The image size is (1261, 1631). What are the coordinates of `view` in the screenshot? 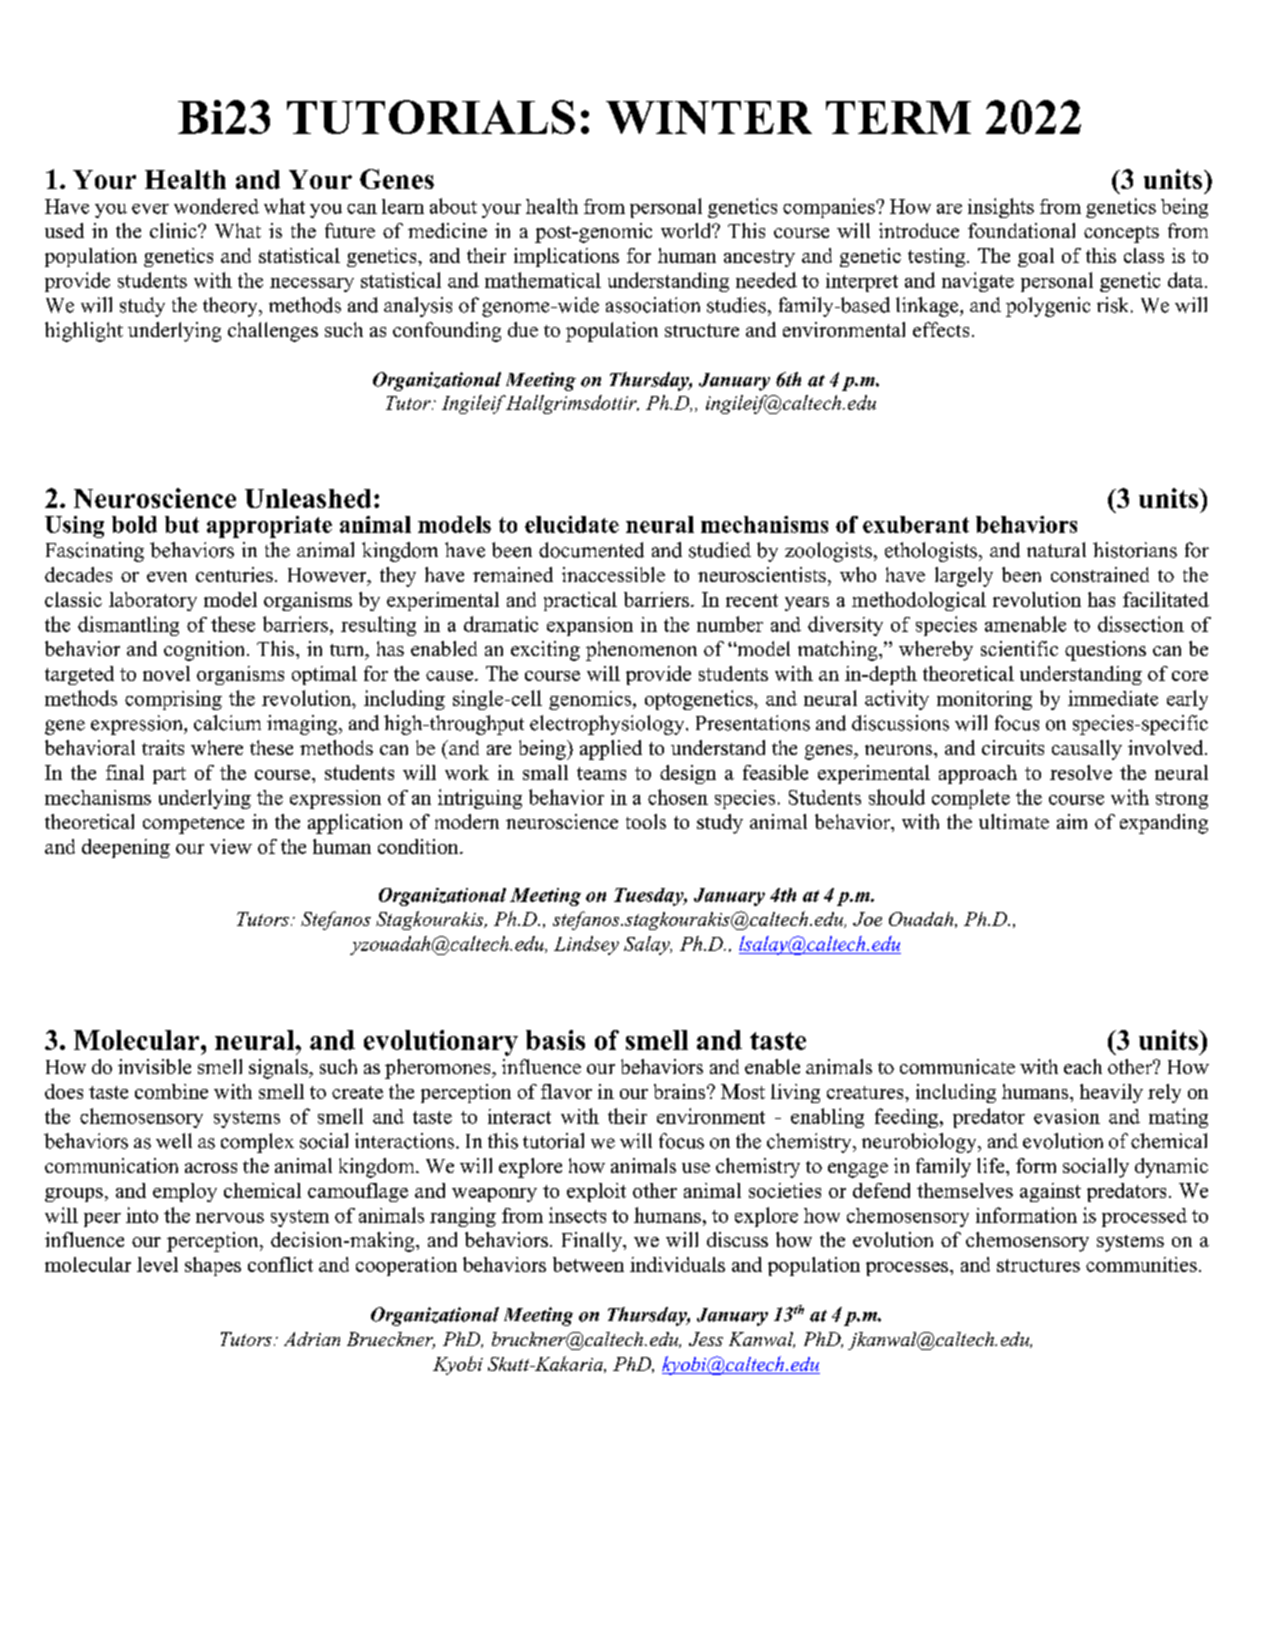 It's located at (231, 846).
